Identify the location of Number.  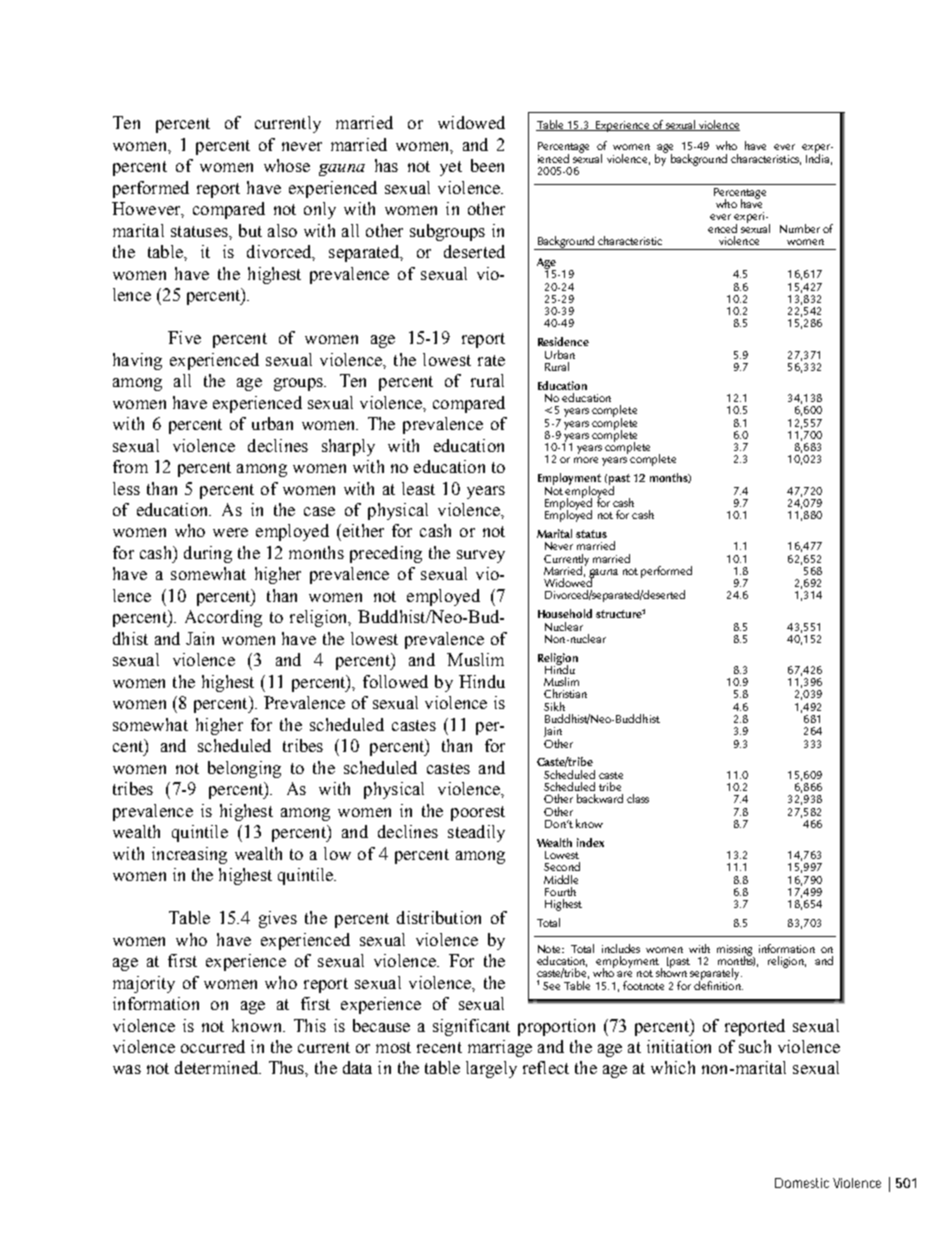
(800, 228).
